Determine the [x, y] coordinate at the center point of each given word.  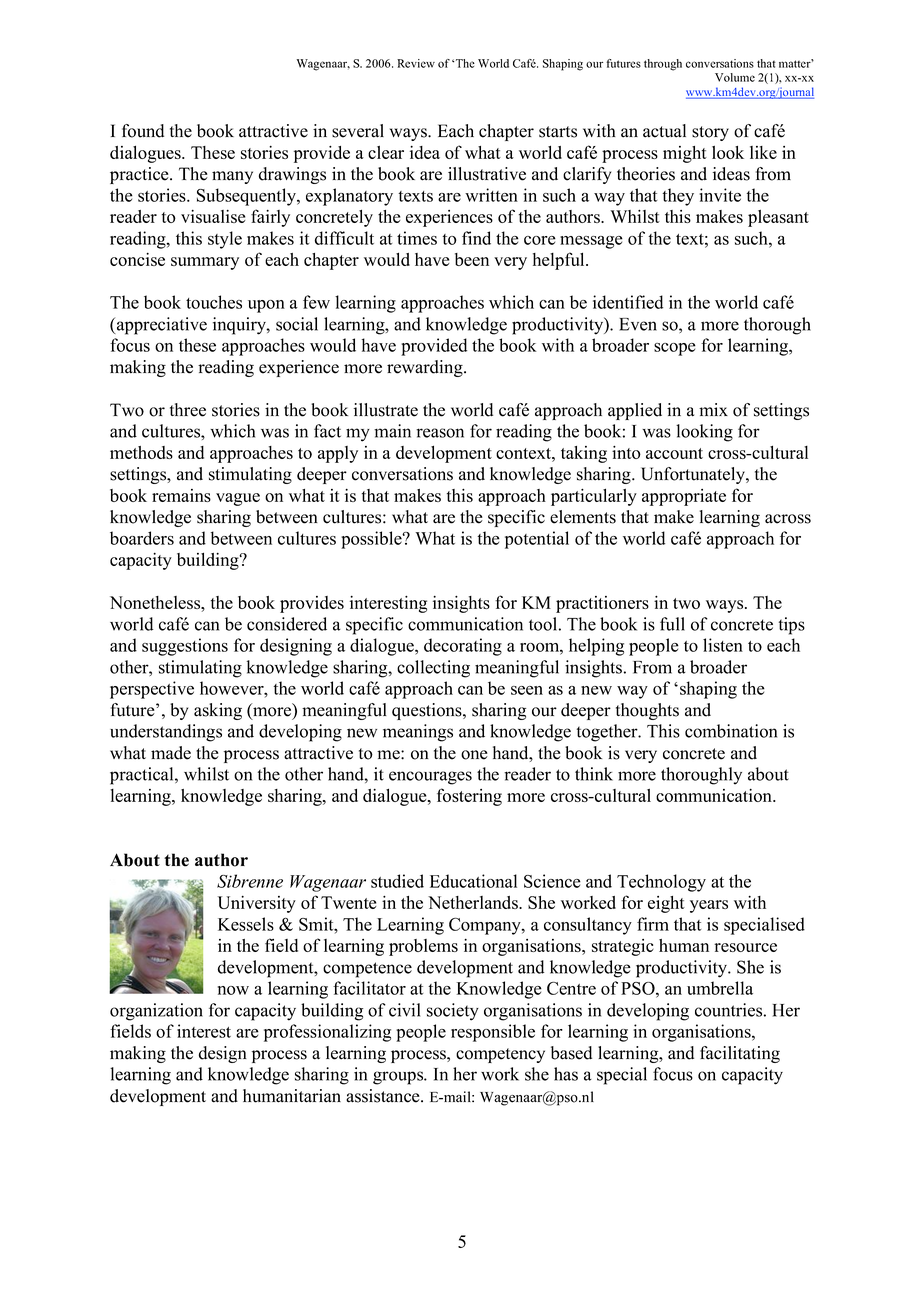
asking [218, 711]
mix [713, 409]
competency [500, 1055]
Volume [735, 77]
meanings [418, 733]
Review [416, 63]
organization [156, 1012]
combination [731, 731]
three [188, 410]
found [143, 131]
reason [440, 433]
